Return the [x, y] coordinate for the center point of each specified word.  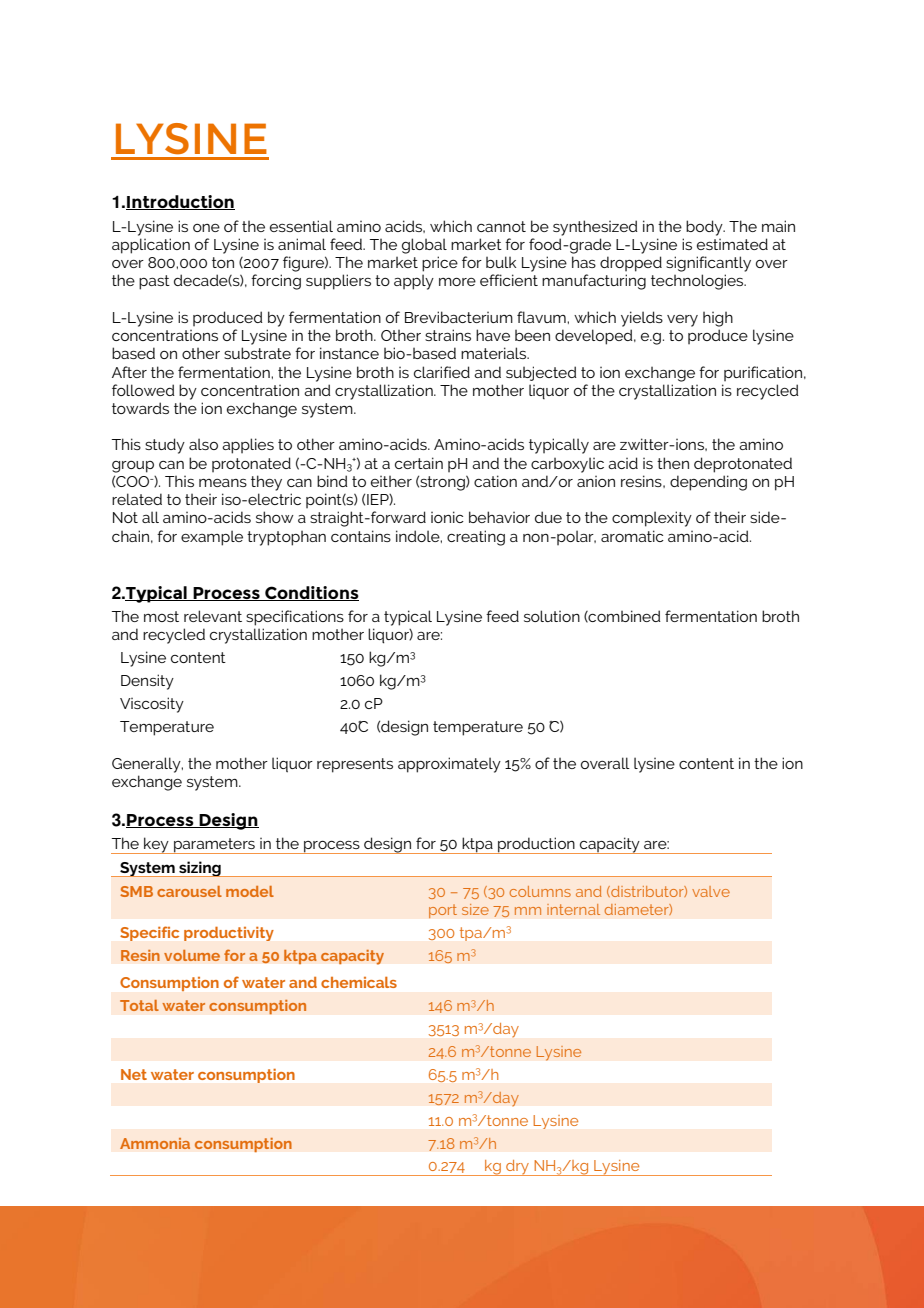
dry [517, 1168]
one [206, 228]
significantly [708, 264]
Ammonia [155, 1143]
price [440, 264]
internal [573, 909]
